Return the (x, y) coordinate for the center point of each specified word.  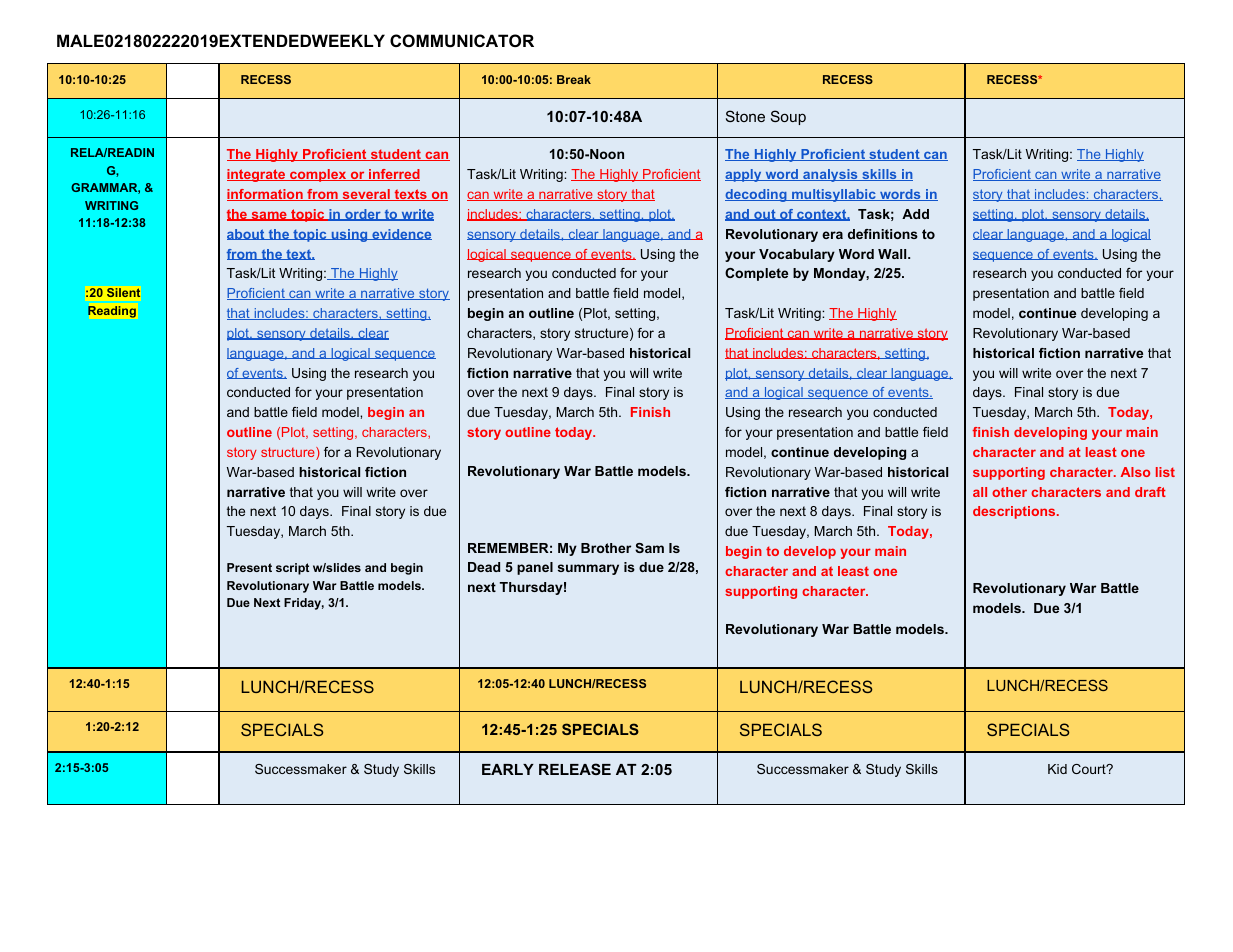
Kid (1057, 769)
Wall (893, 254)
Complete (756, 274)
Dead (484, 567)
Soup (788, 117)
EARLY (508, 769)
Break (574, 79)
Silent (123, 292)
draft (1150, 492)
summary (588, 569)
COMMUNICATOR (462, 40)
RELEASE (575, 769)
